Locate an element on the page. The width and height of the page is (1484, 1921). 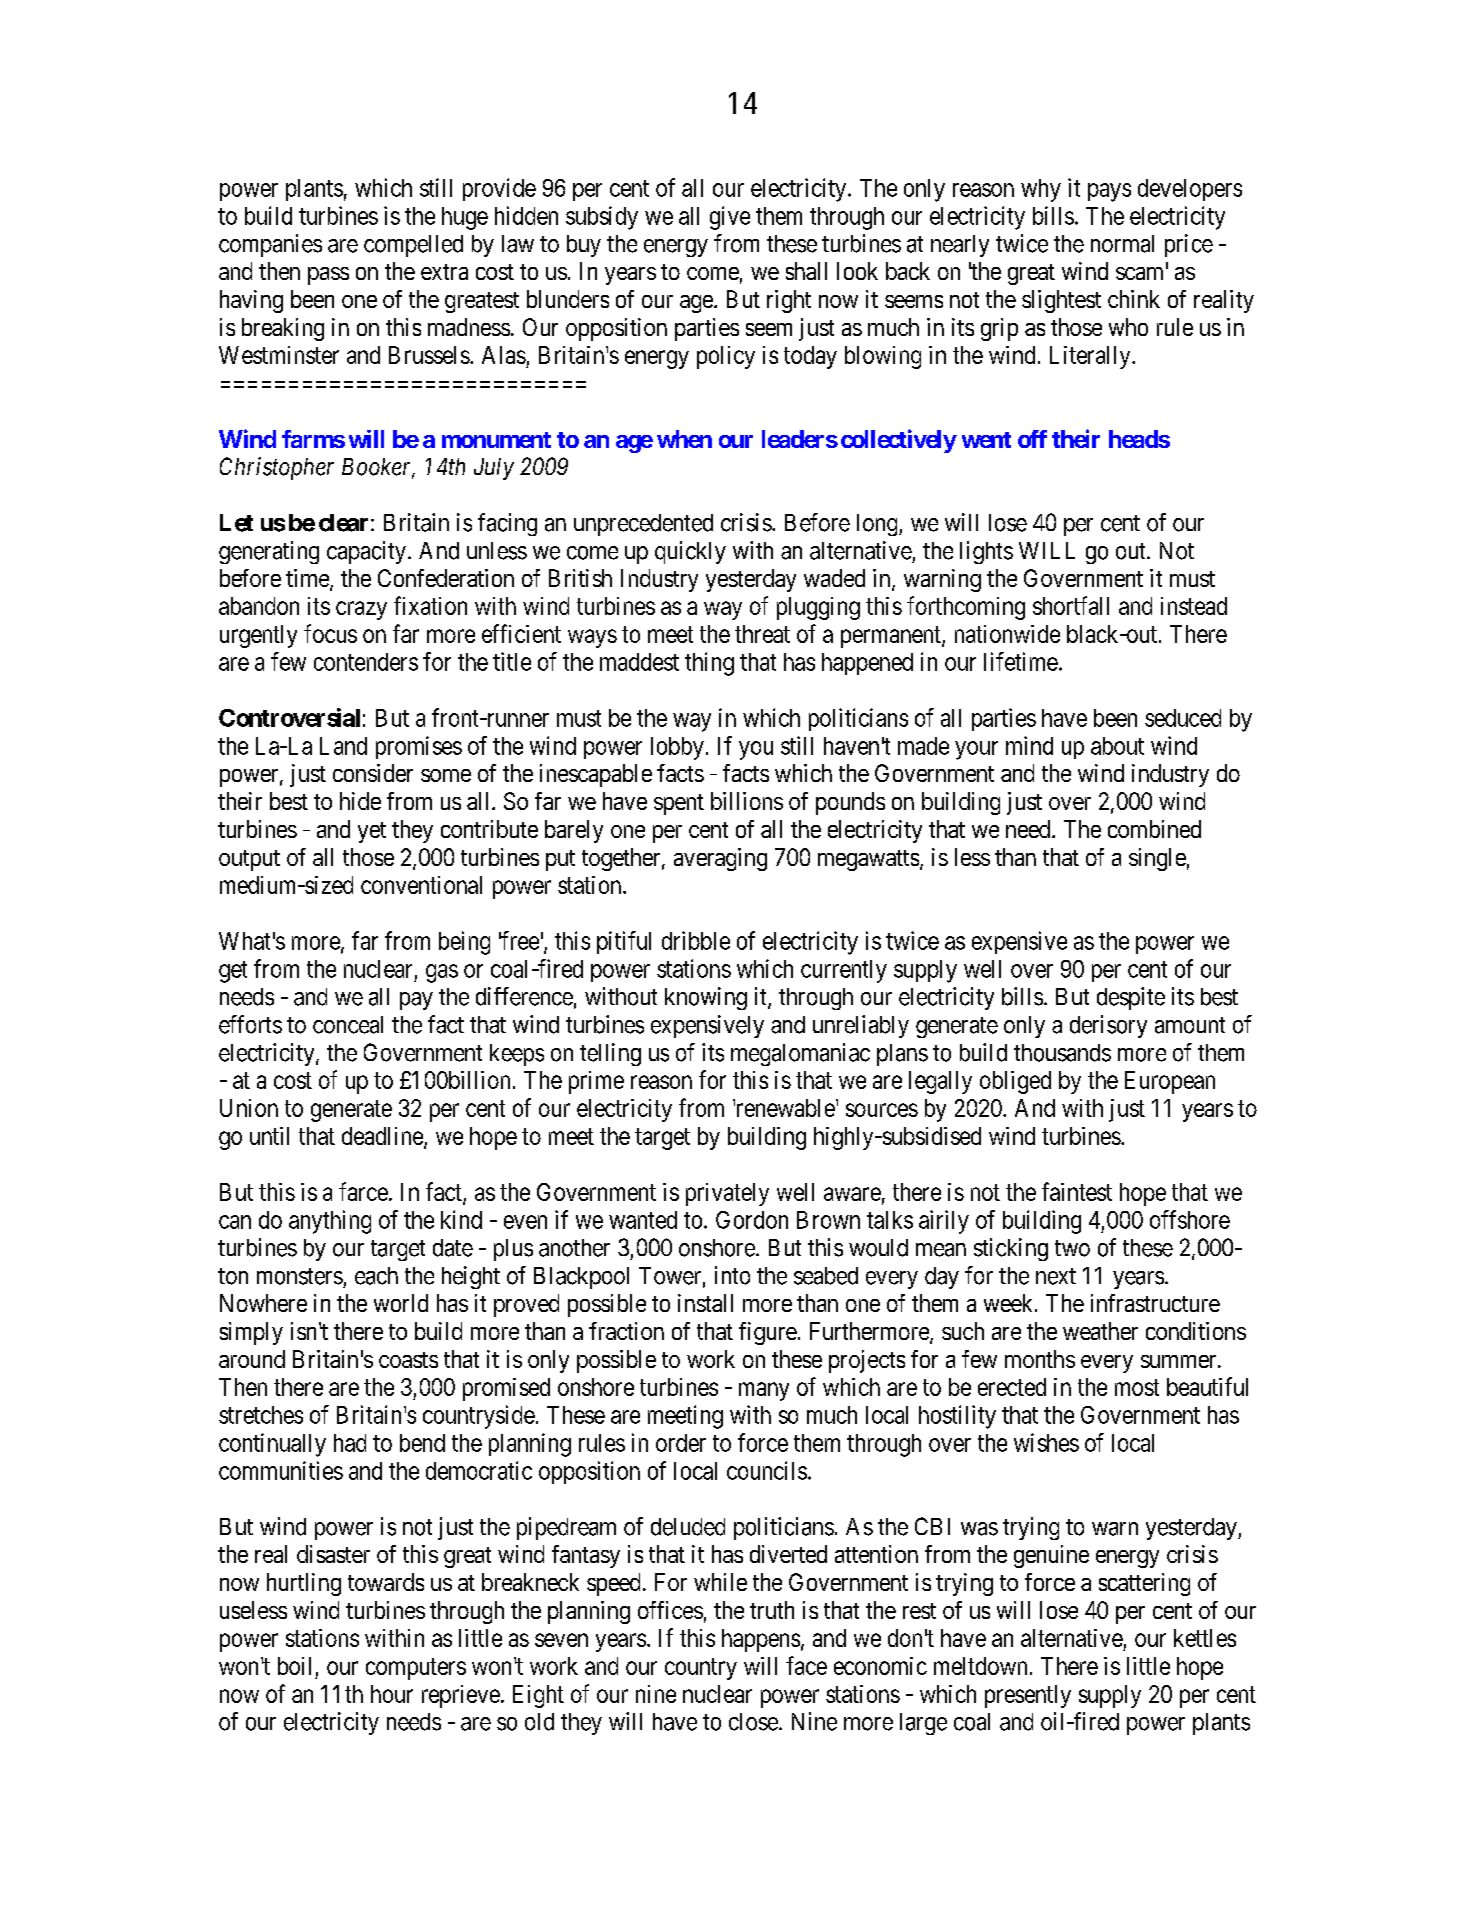
presently is located at coordinates (1028, 1696).
